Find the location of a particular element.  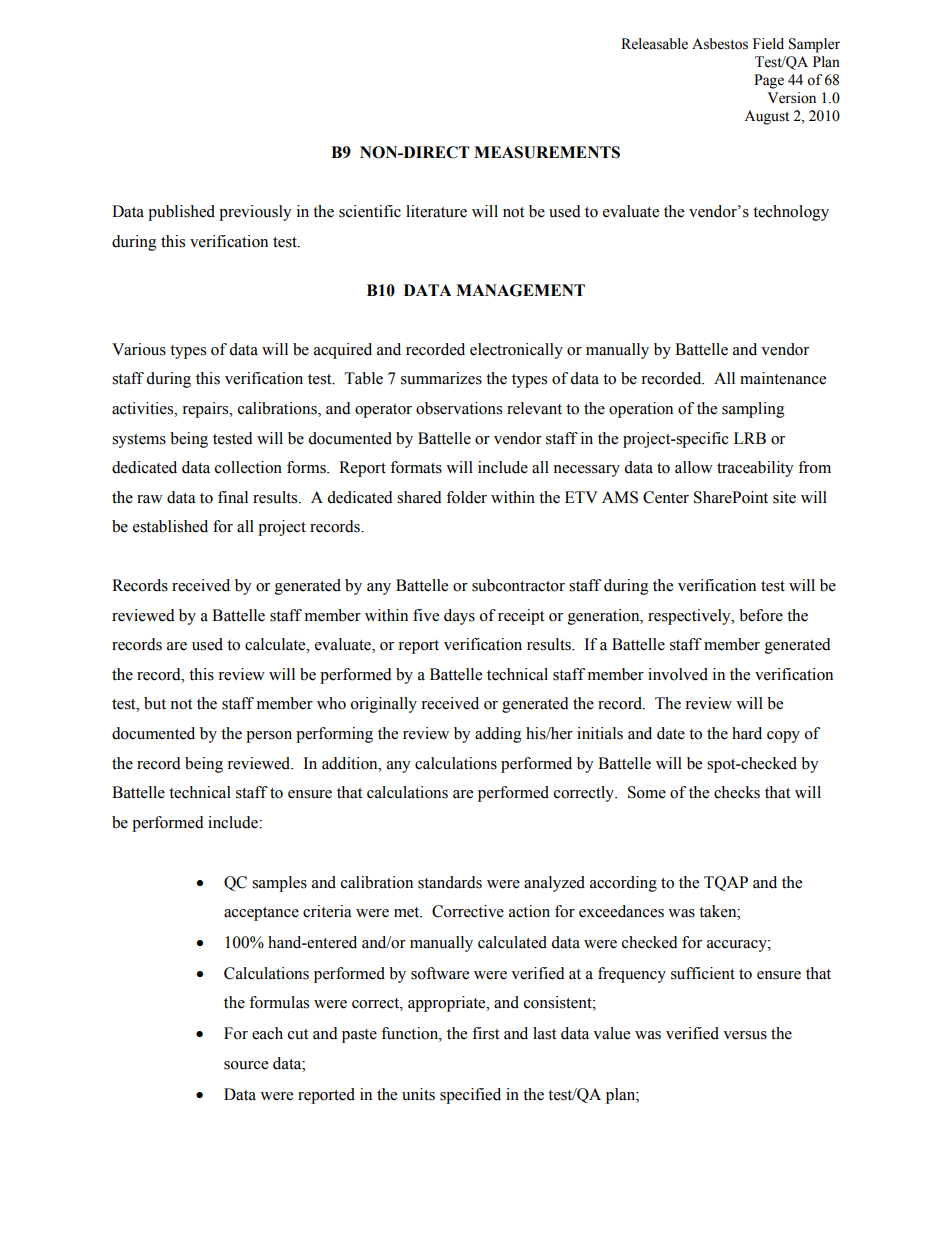

first is located at coordinates (485, 1033).
